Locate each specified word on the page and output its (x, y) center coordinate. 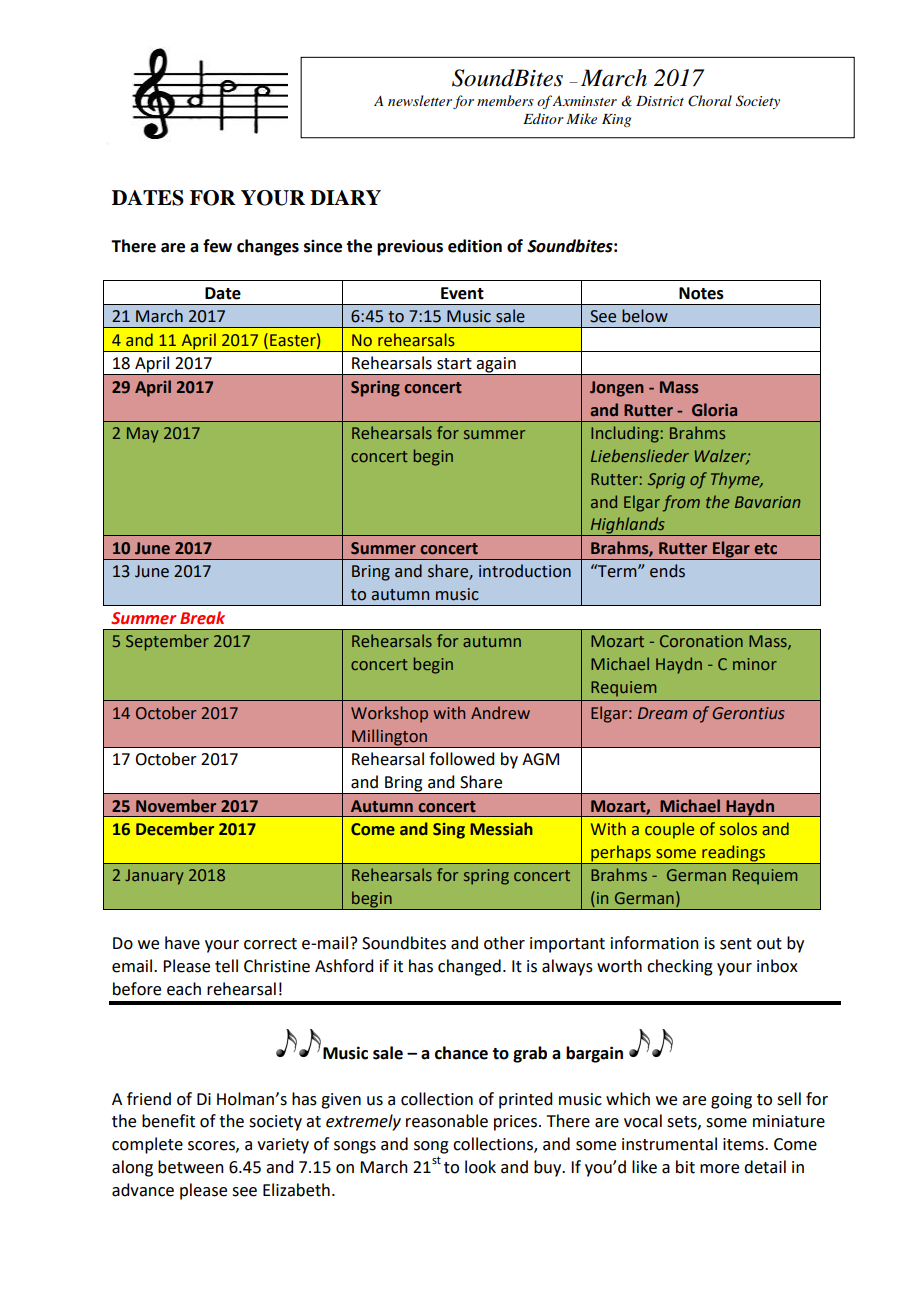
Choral (710, 101)
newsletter (420, 100)
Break (202, 618)
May (143, 435)
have (182, 943)
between (191, 1167)
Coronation (701, 641)
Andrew (500, 713)
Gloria (714, 410)
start (454, 364)
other (504, 943)
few (217, 246)
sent (736, 944)
